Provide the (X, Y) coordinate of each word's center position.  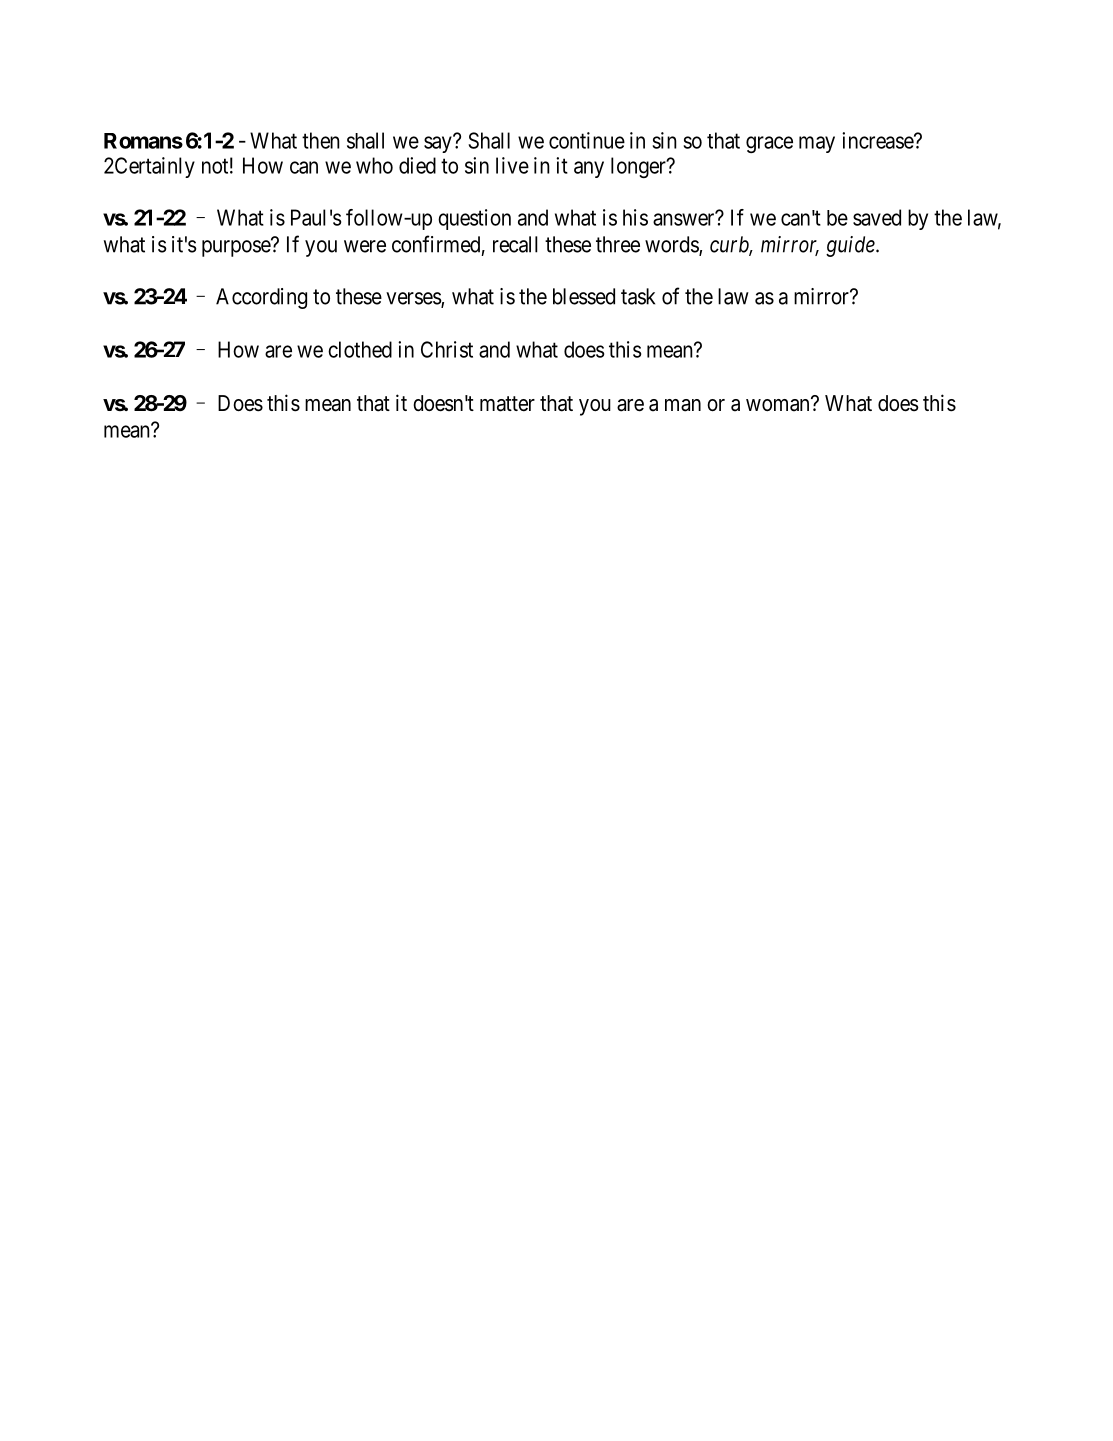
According (261, 298)
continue (587, 140)
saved (877, 217)
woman (779, 405)
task (638, 296)
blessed (584, 296)
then (321, 140)
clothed (360, 349)
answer (685, 219)
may (817, 144)
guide (851, 246)
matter (507, 404)
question (474, 219)
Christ (447, 349)
